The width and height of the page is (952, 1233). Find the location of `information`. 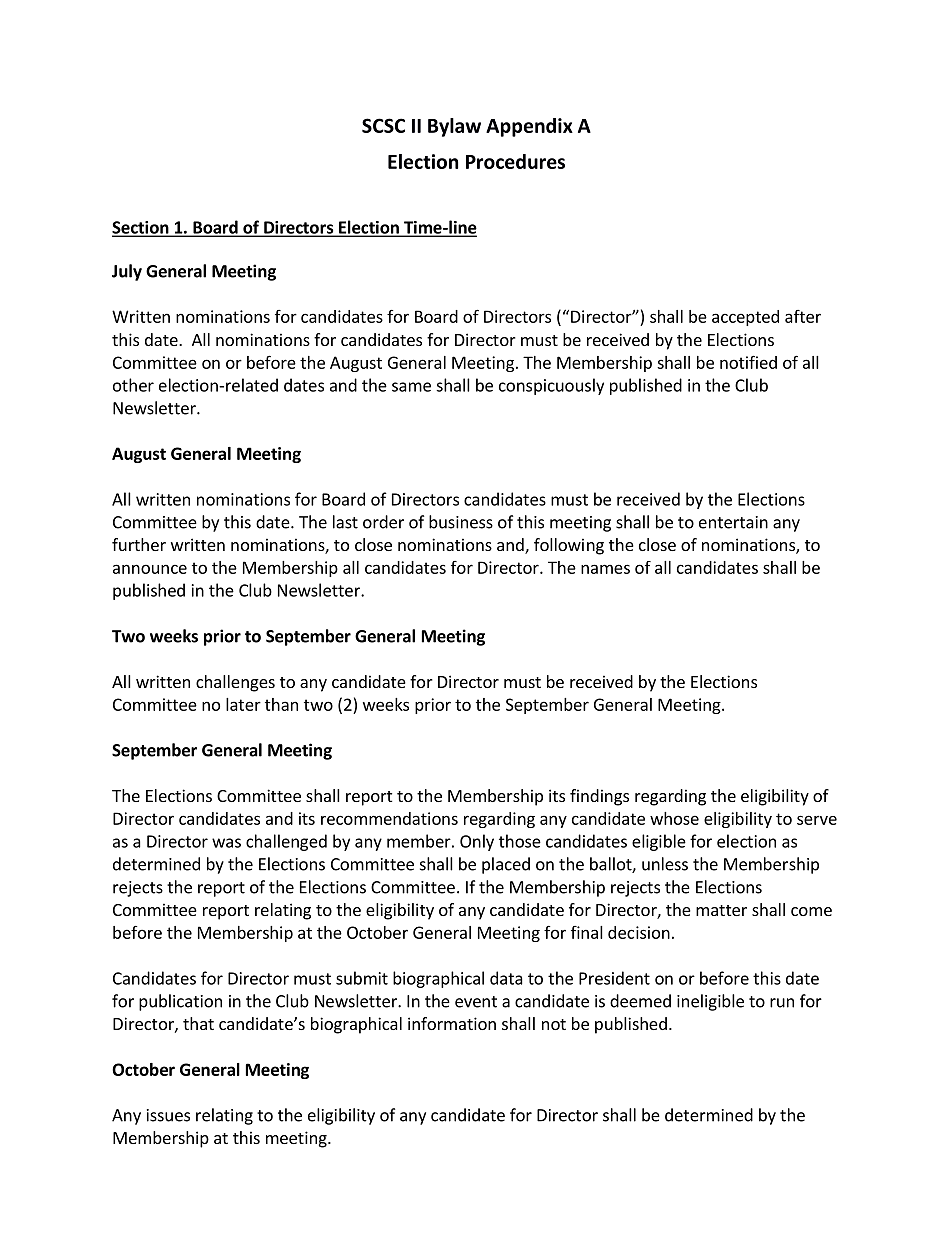

information is located at coordinates (452, 1023).
